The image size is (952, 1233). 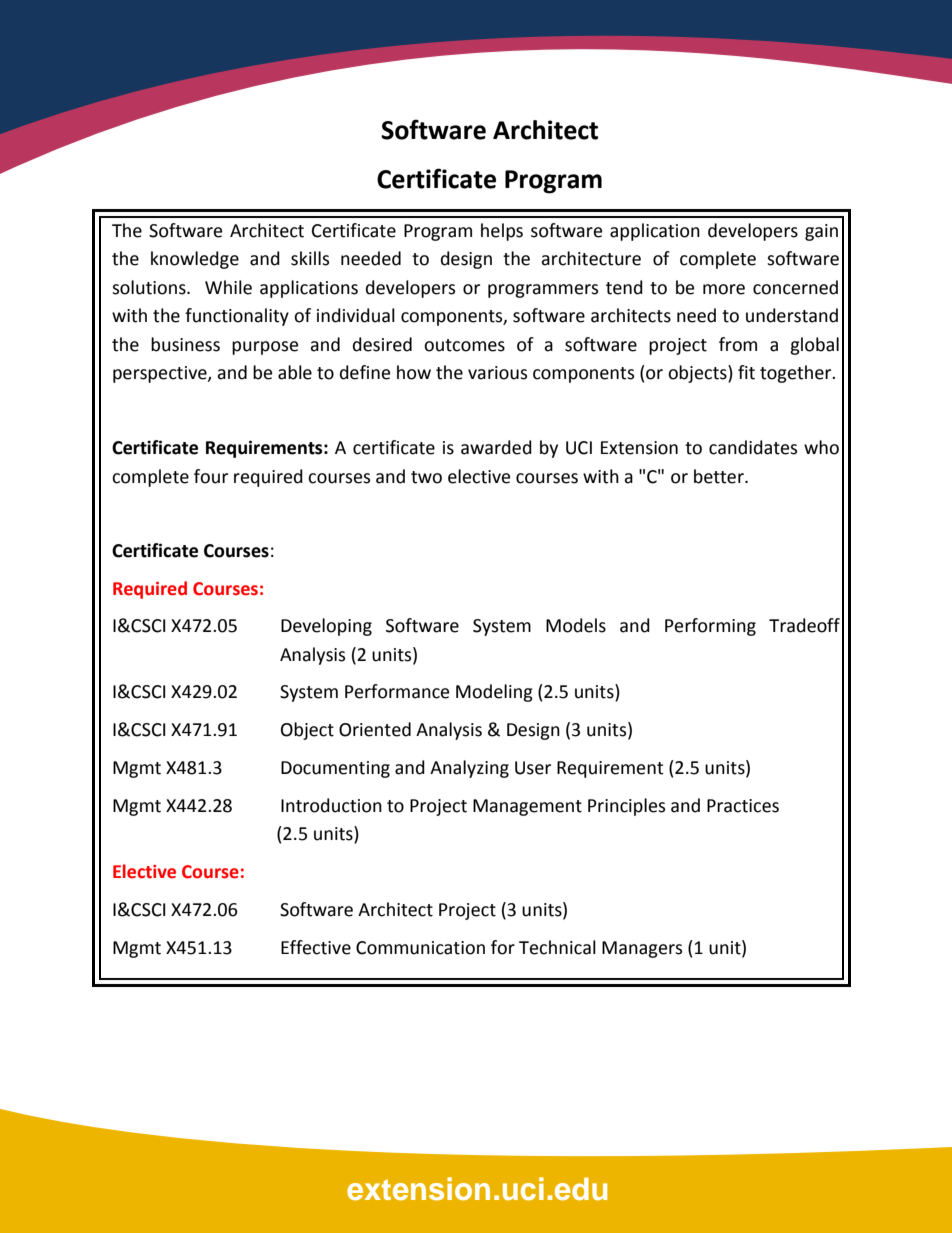 What do you see at coordinates (502, 232) in the screenshot?
I see `helps` at bounding box center [502, 232].
